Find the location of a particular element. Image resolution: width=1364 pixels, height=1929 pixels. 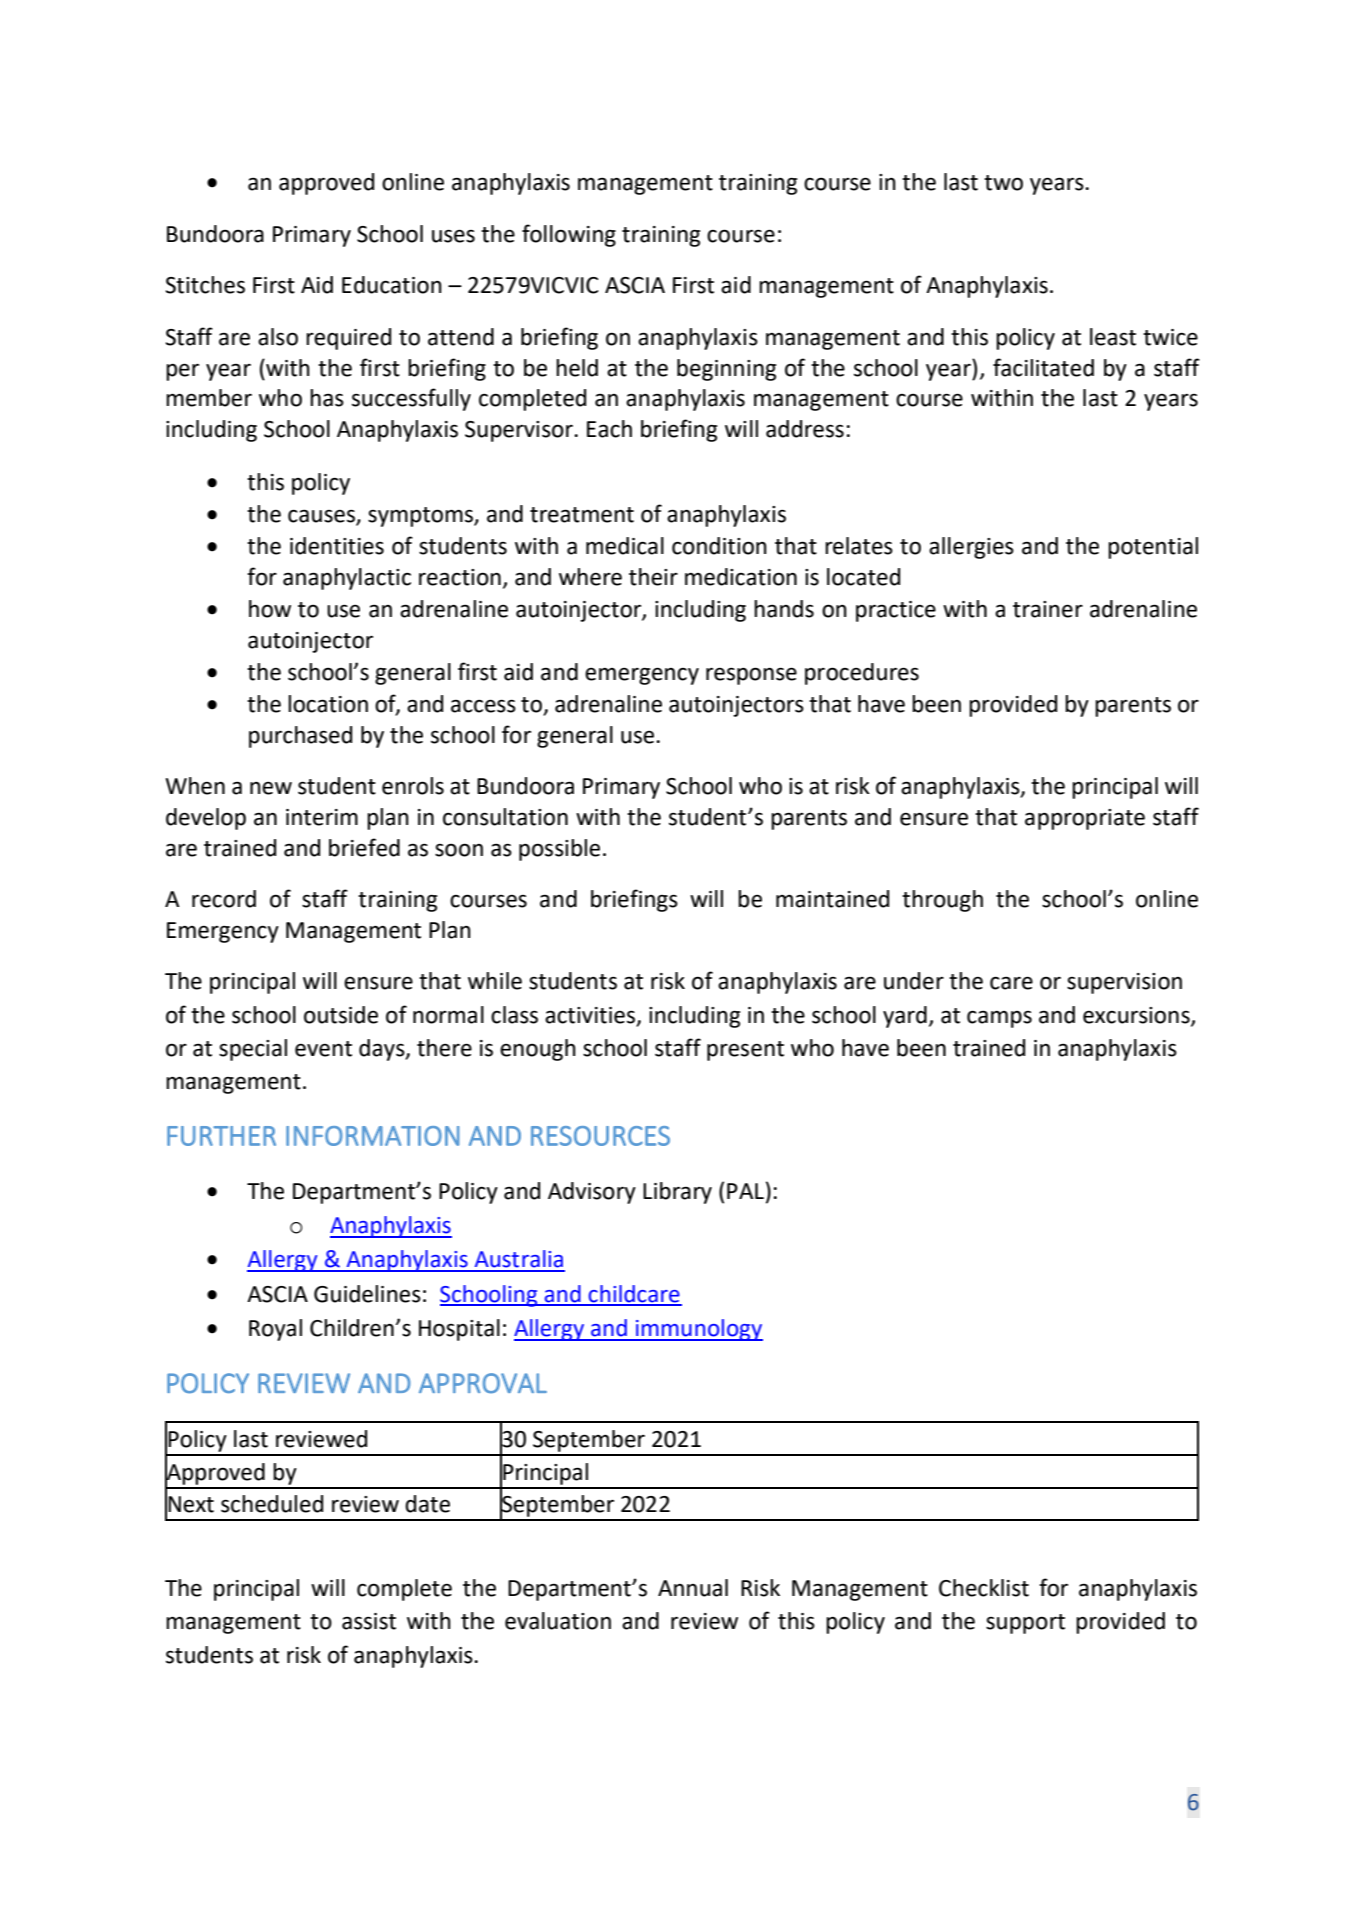

two is located at coordinates (1003, 183).
